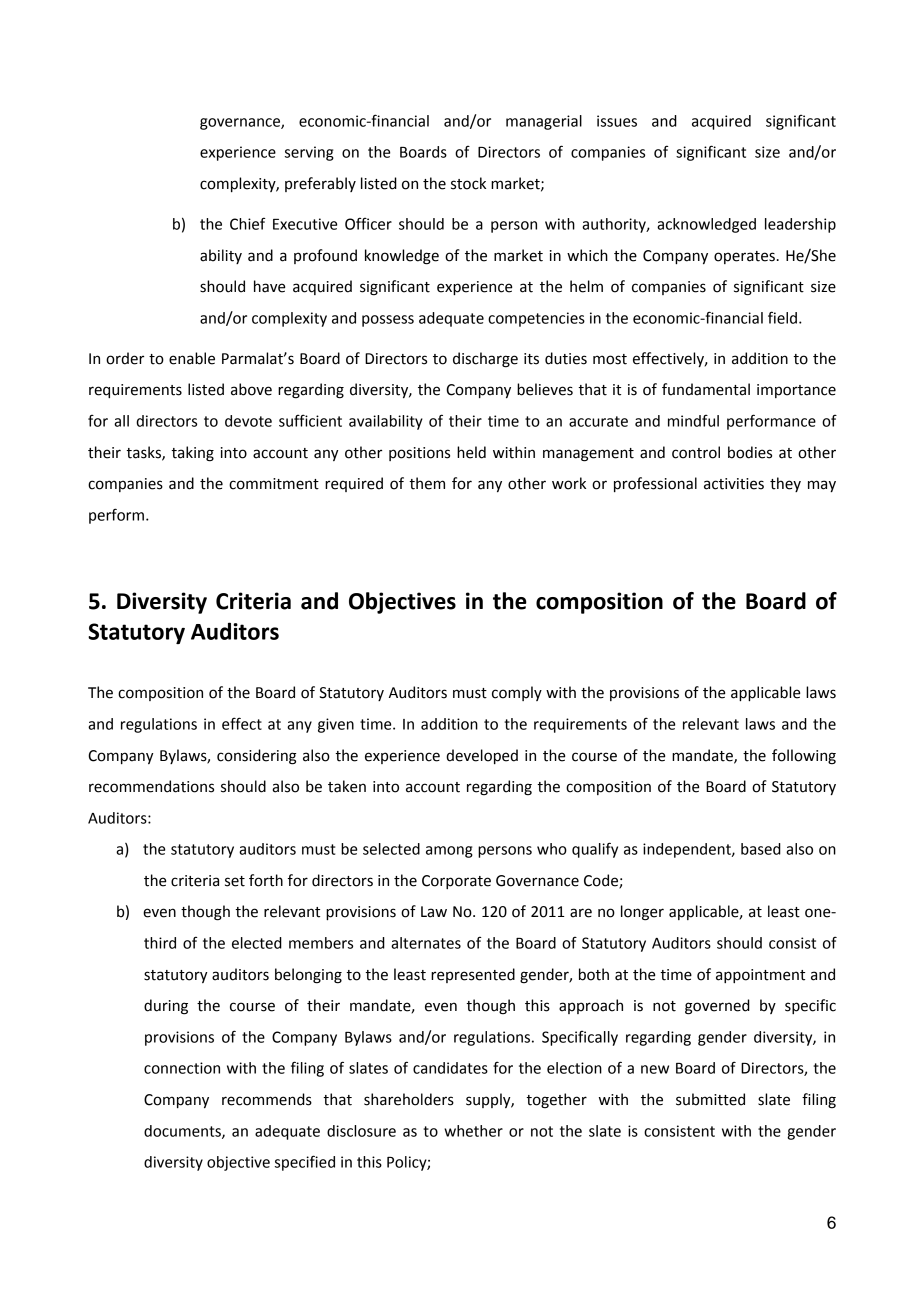  What do you see at coordinates (473, 1131) in the screenshot?
I see `whether` at bounding box center [473, 1131].
